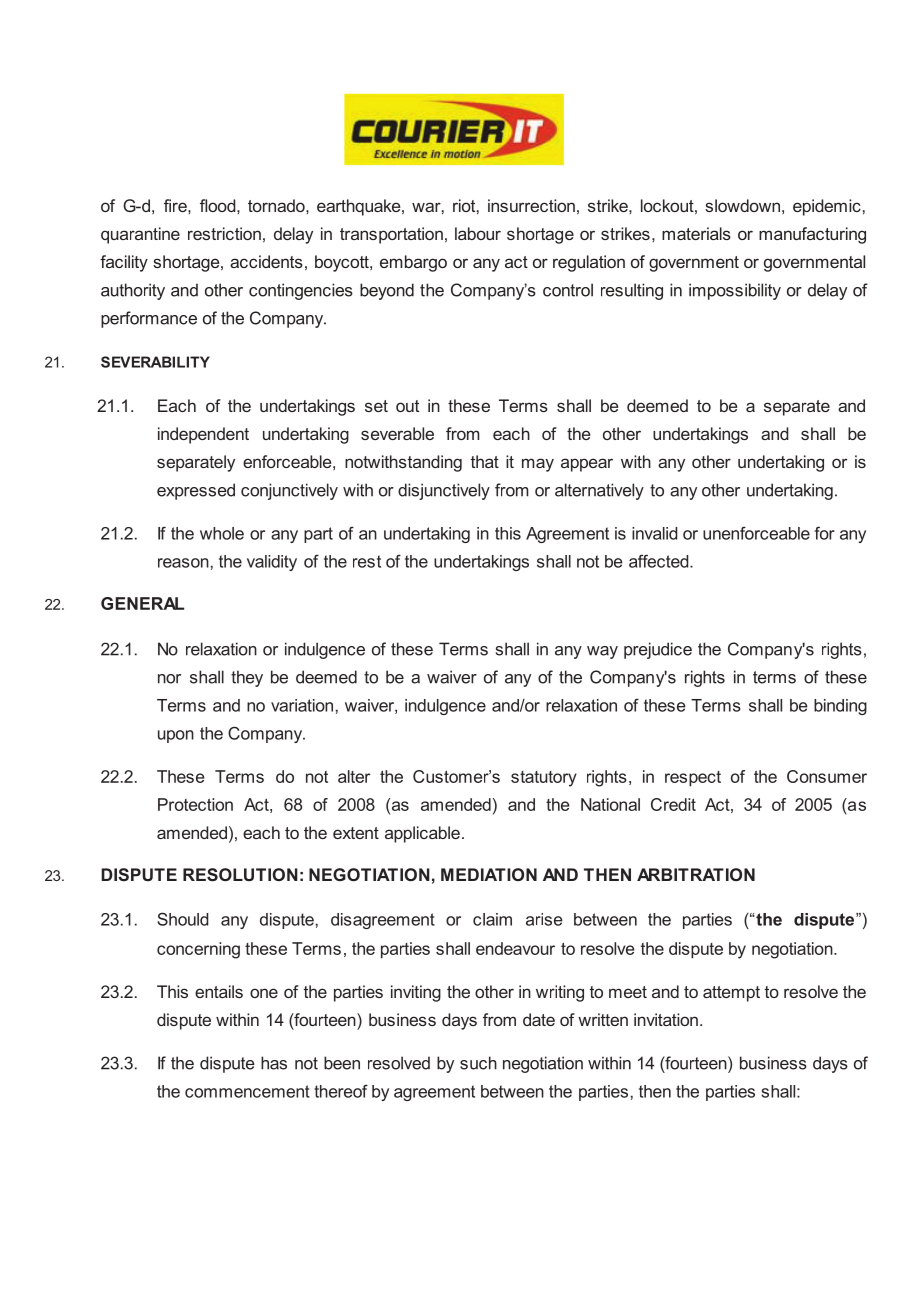 The image size is (924, 1308). Describe the element at coordinates (696, 874) in the image. I see `ARBITRATION` at that location.
